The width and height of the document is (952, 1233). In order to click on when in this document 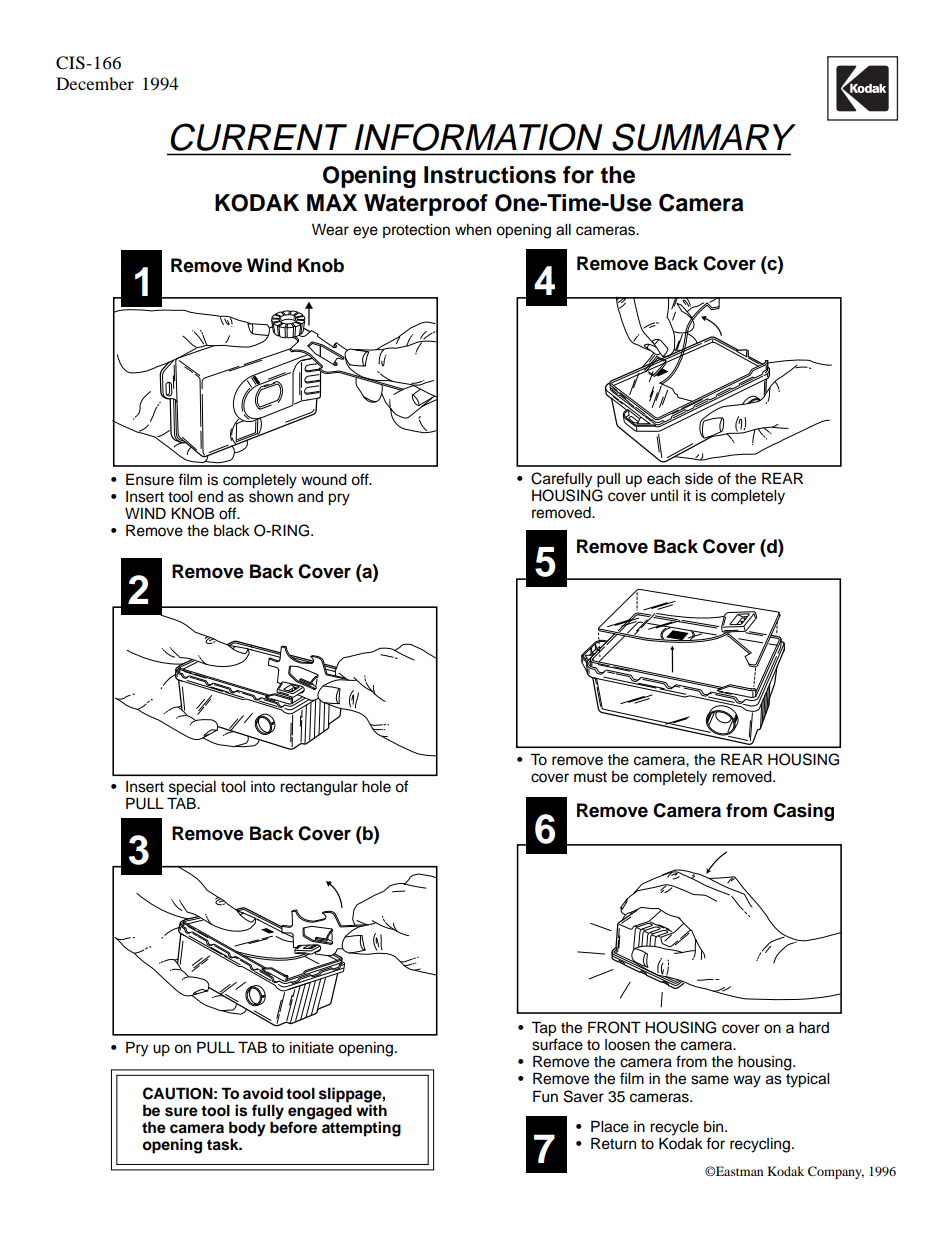, I will do `click(473, 230)`.
